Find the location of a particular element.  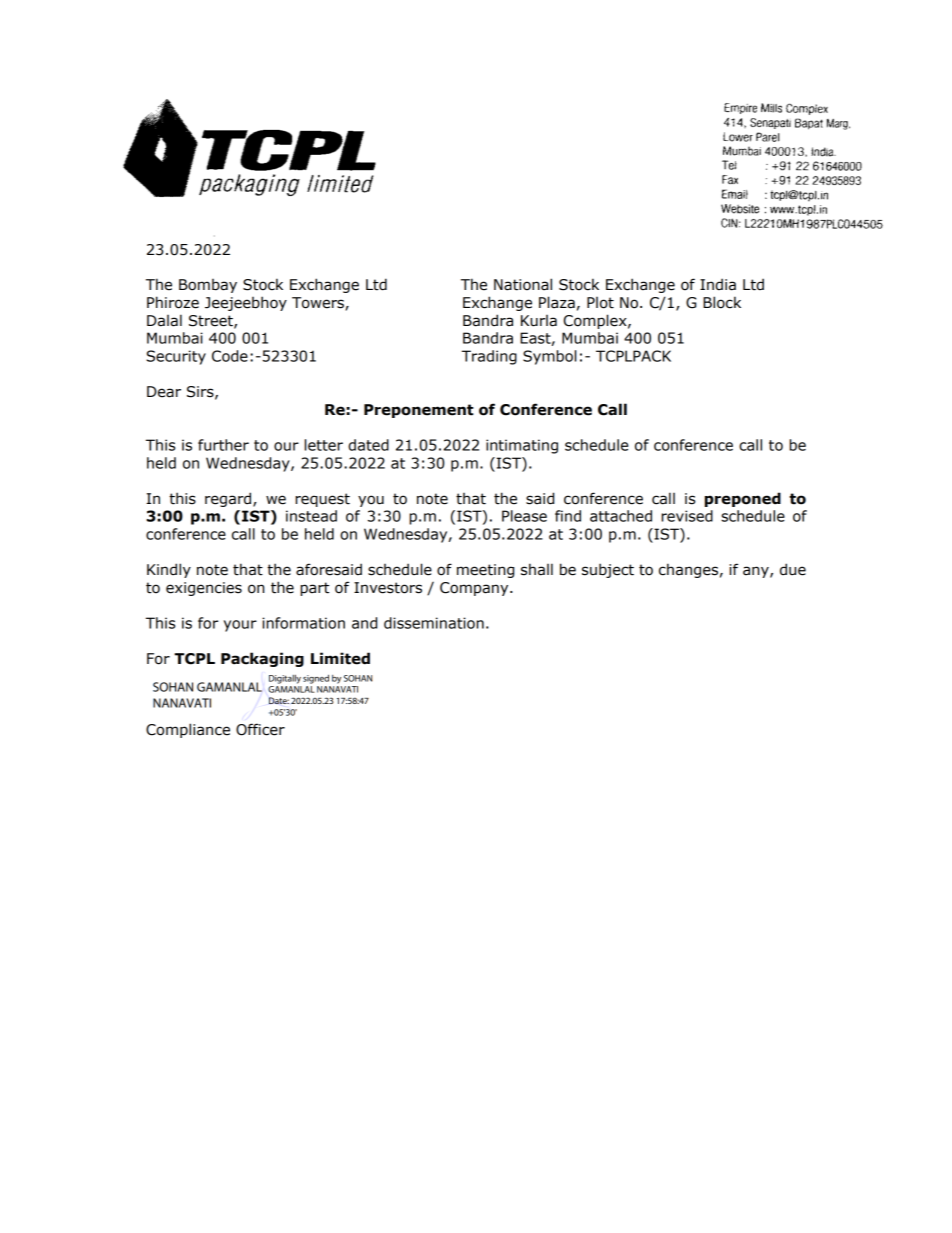

Block is located at coordinates (722, 302).
